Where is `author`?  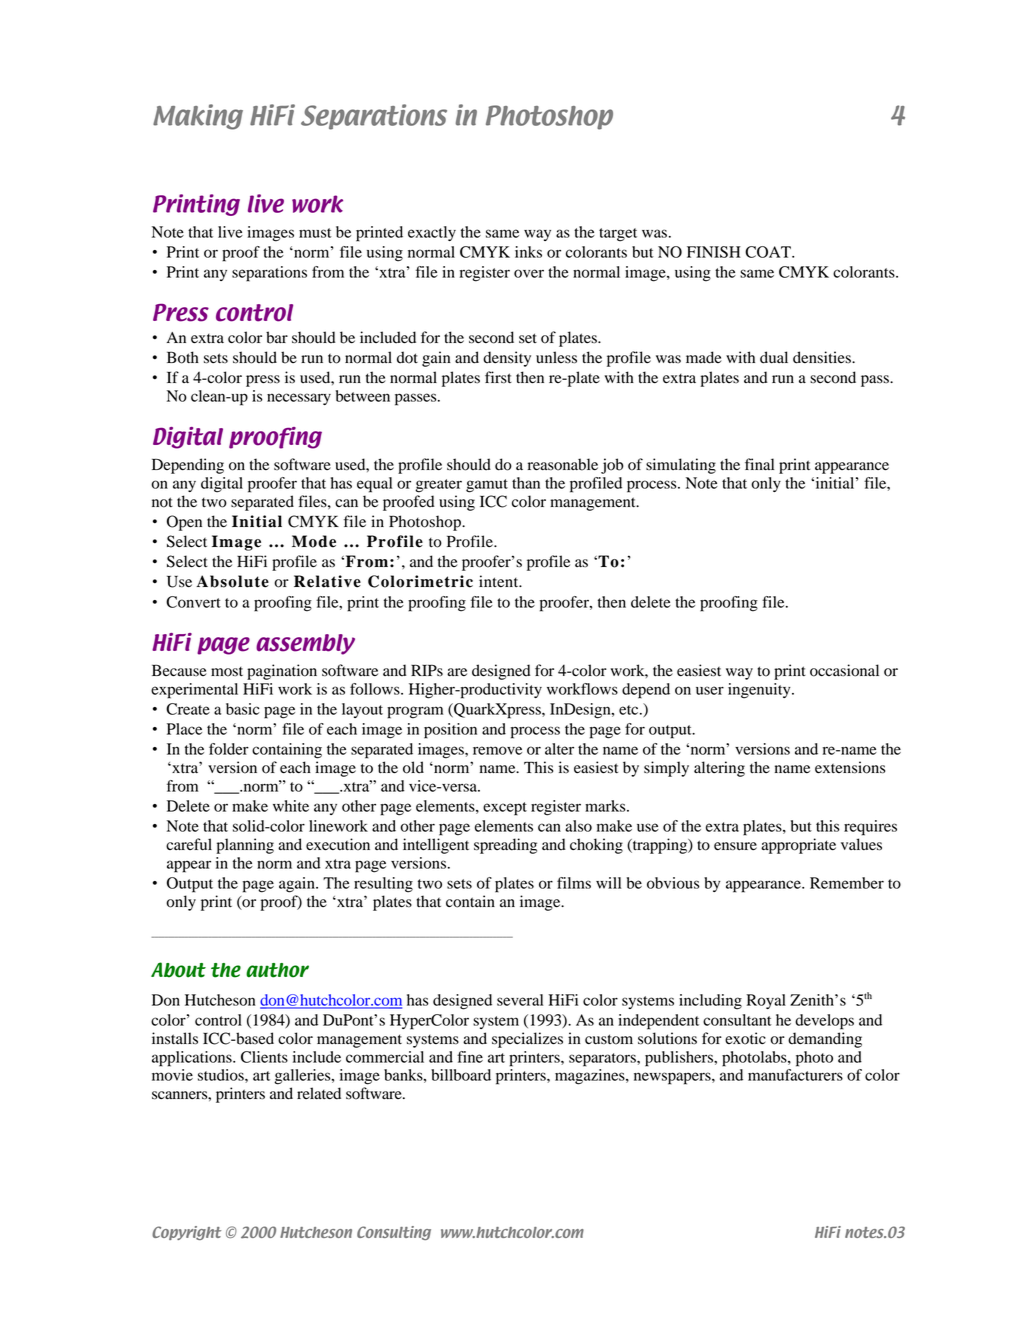 author is located at coordinates (277, 970).
